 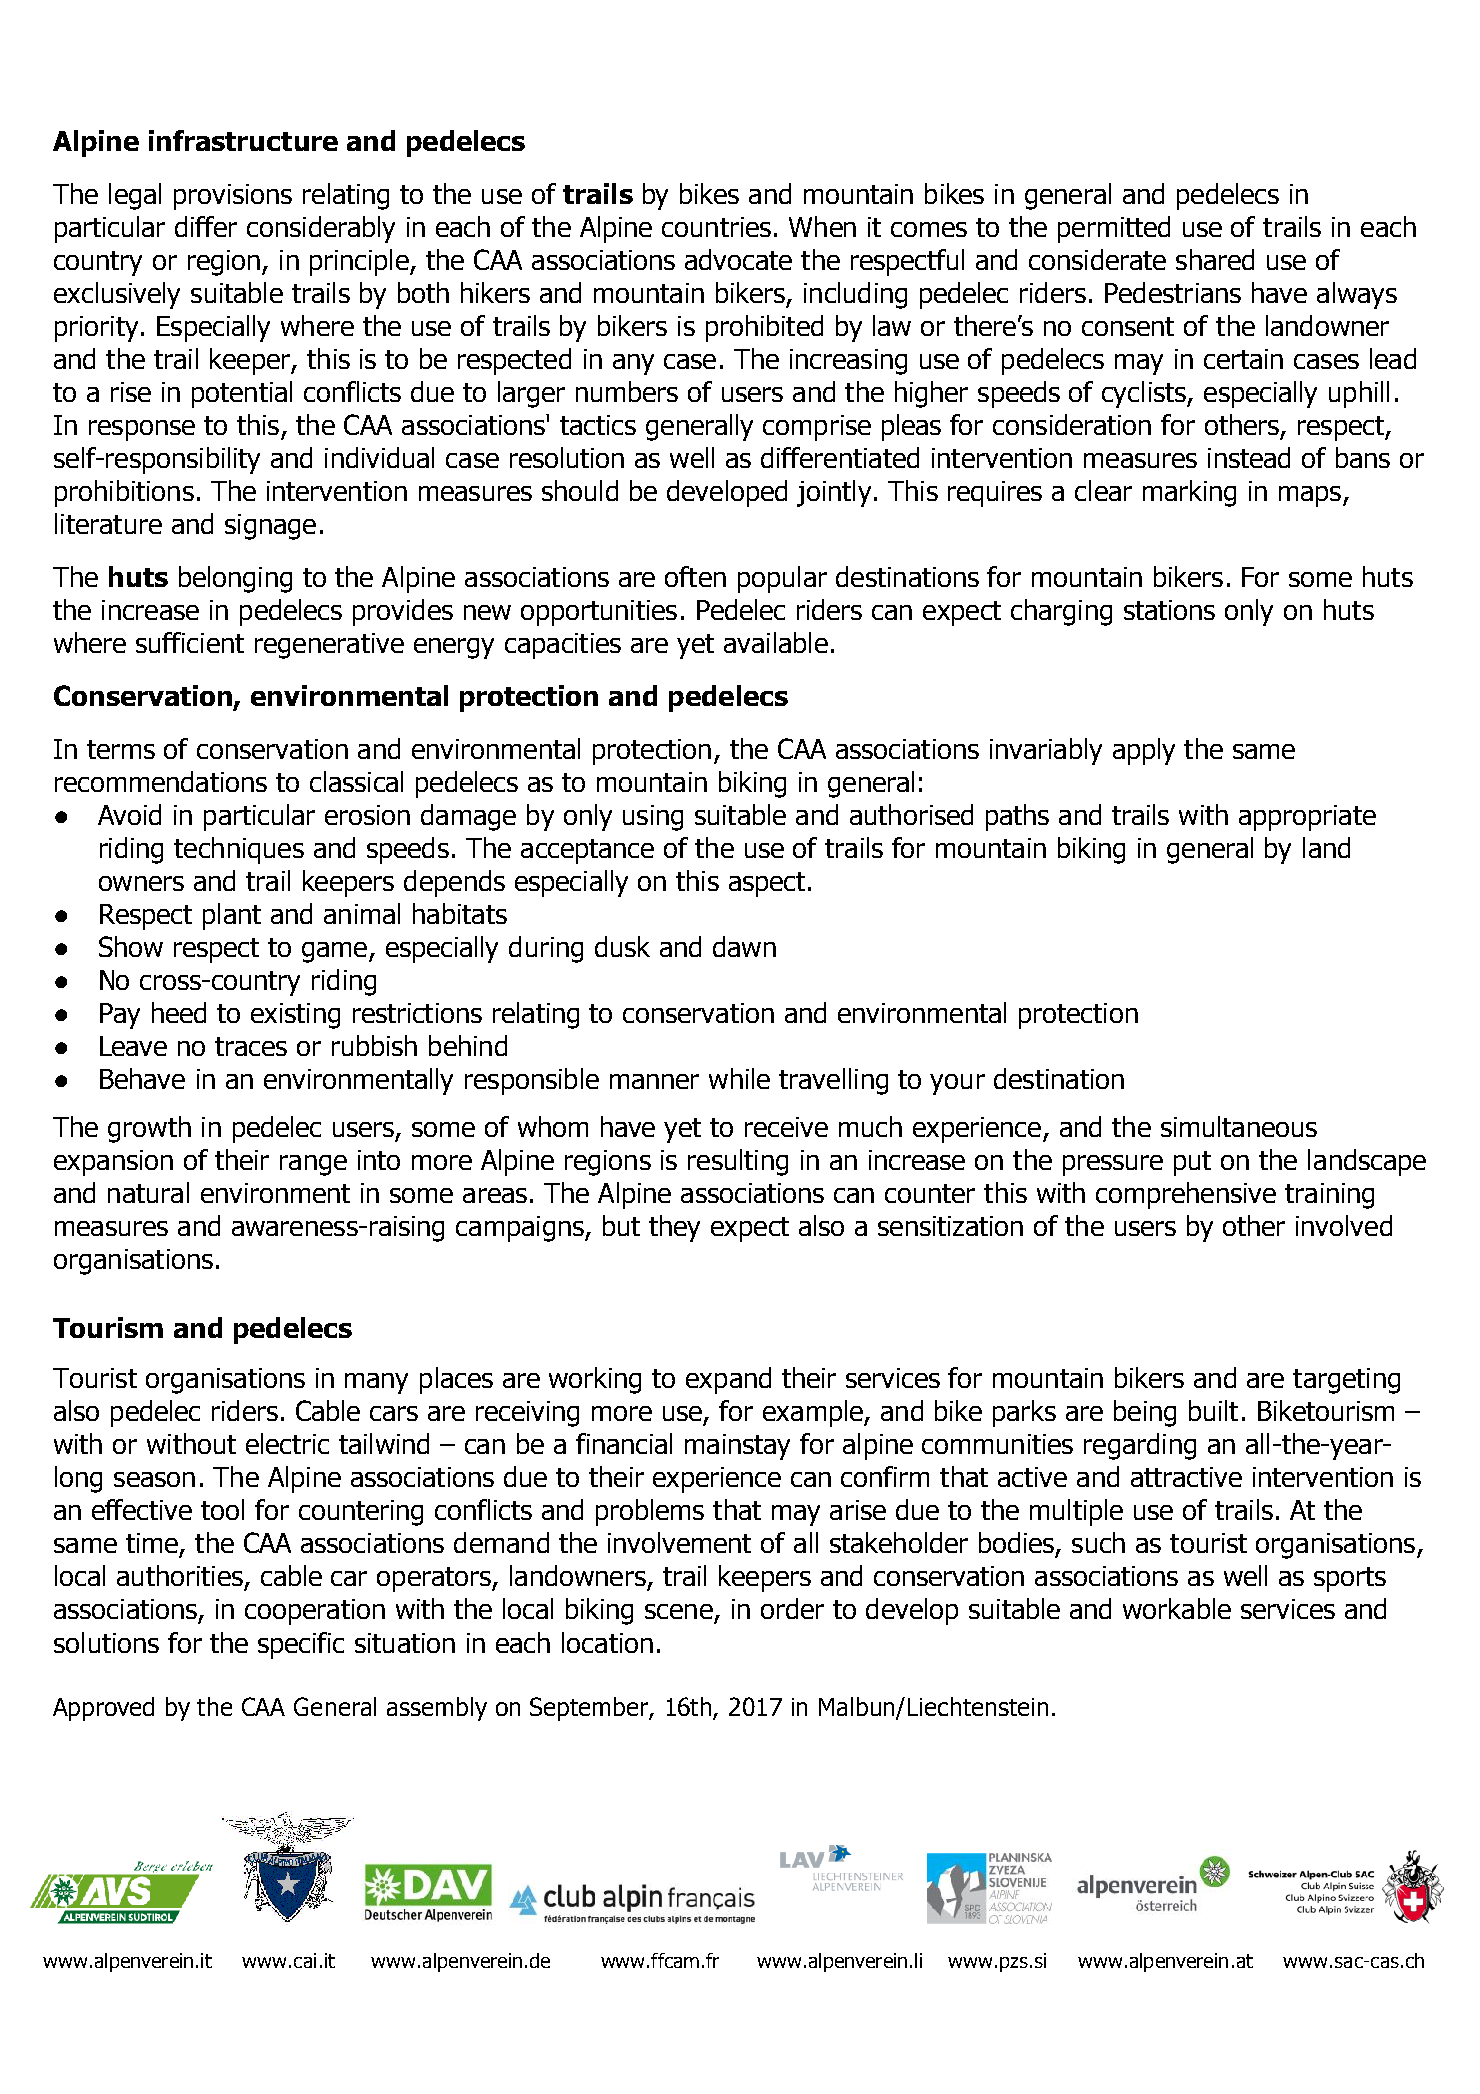 I want to click on workable, so click(x=1177, y=1608).
